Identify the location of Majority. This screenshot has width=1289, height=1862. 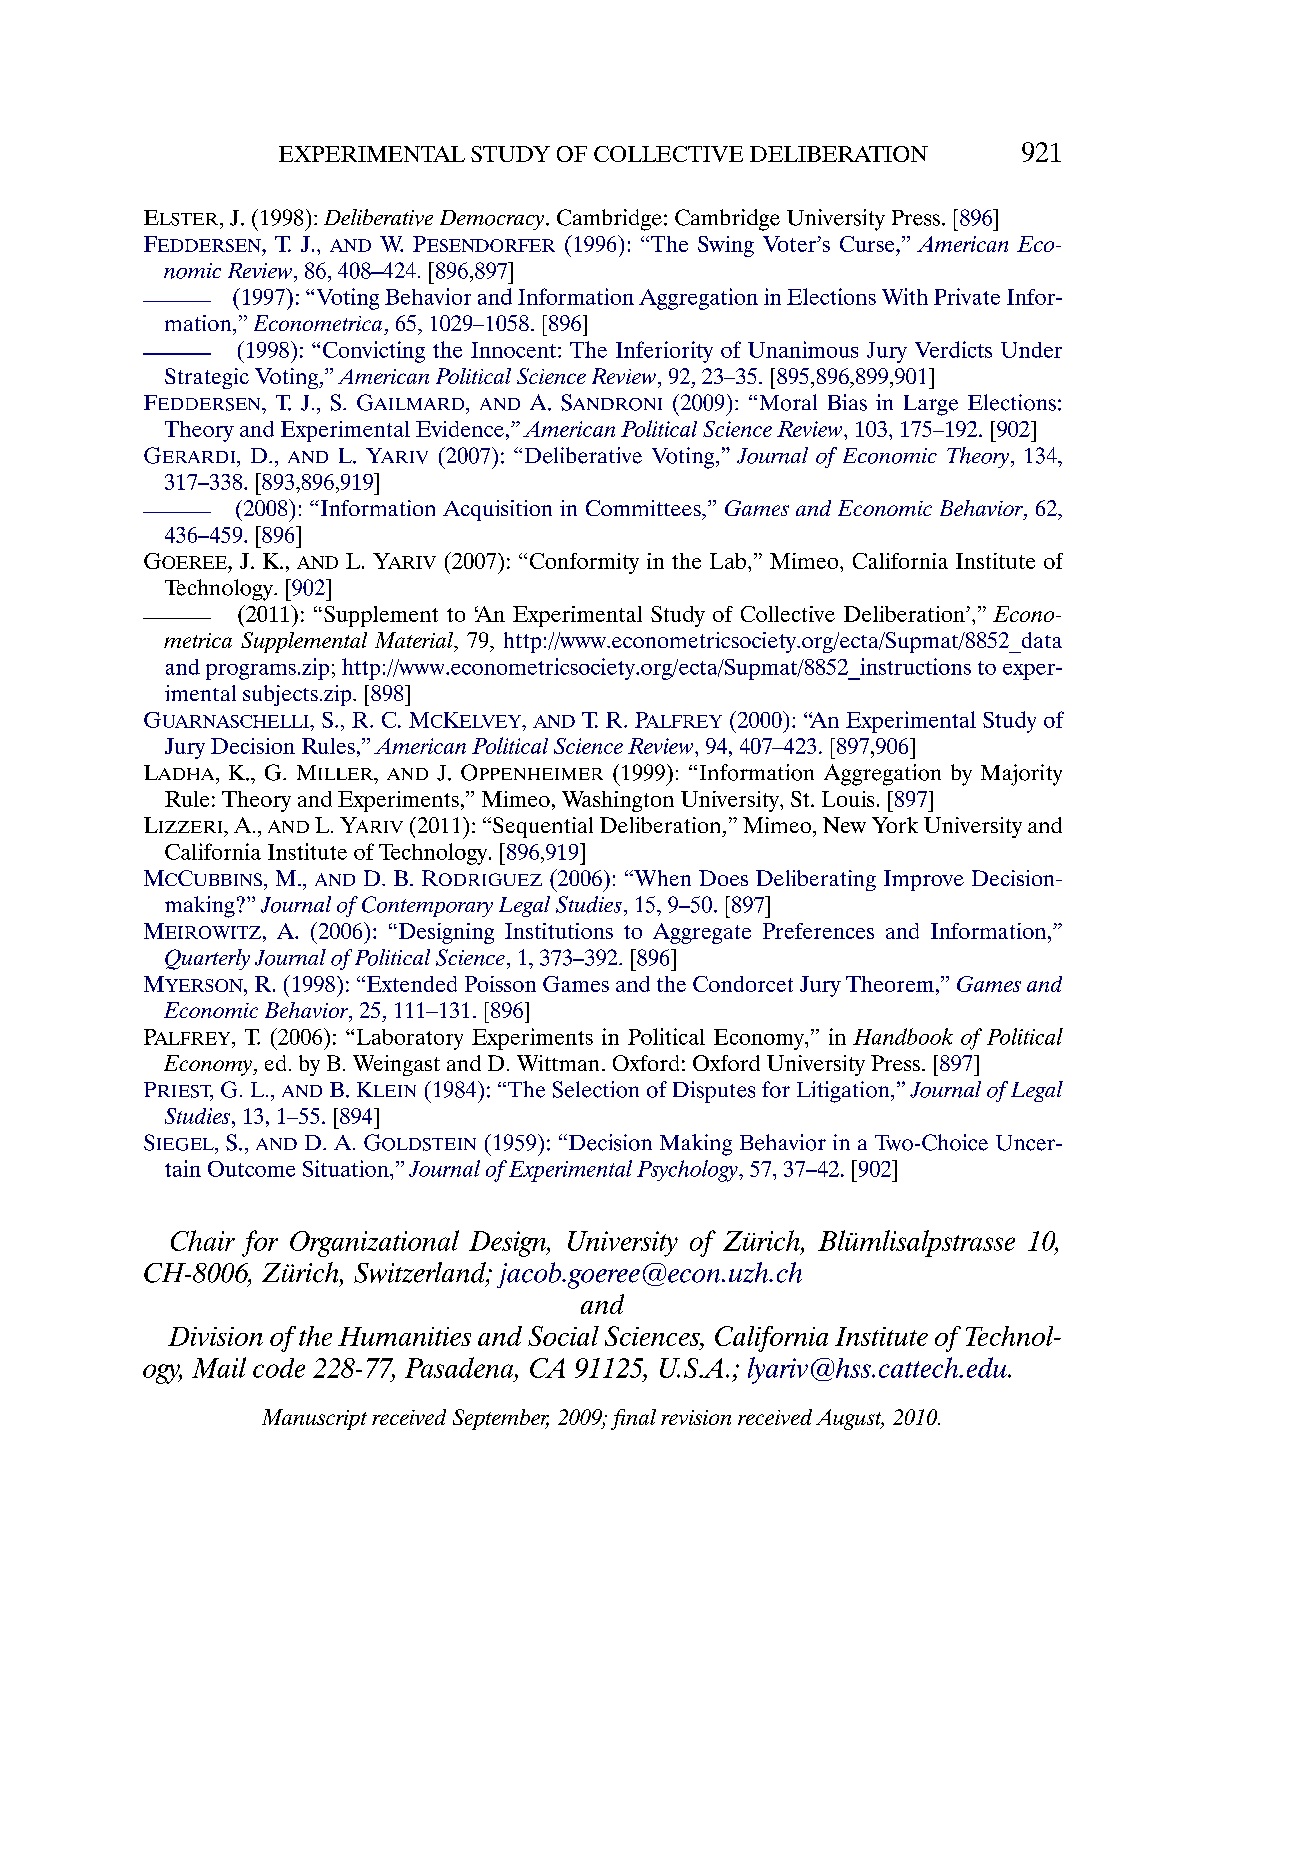
(1021, 775).
